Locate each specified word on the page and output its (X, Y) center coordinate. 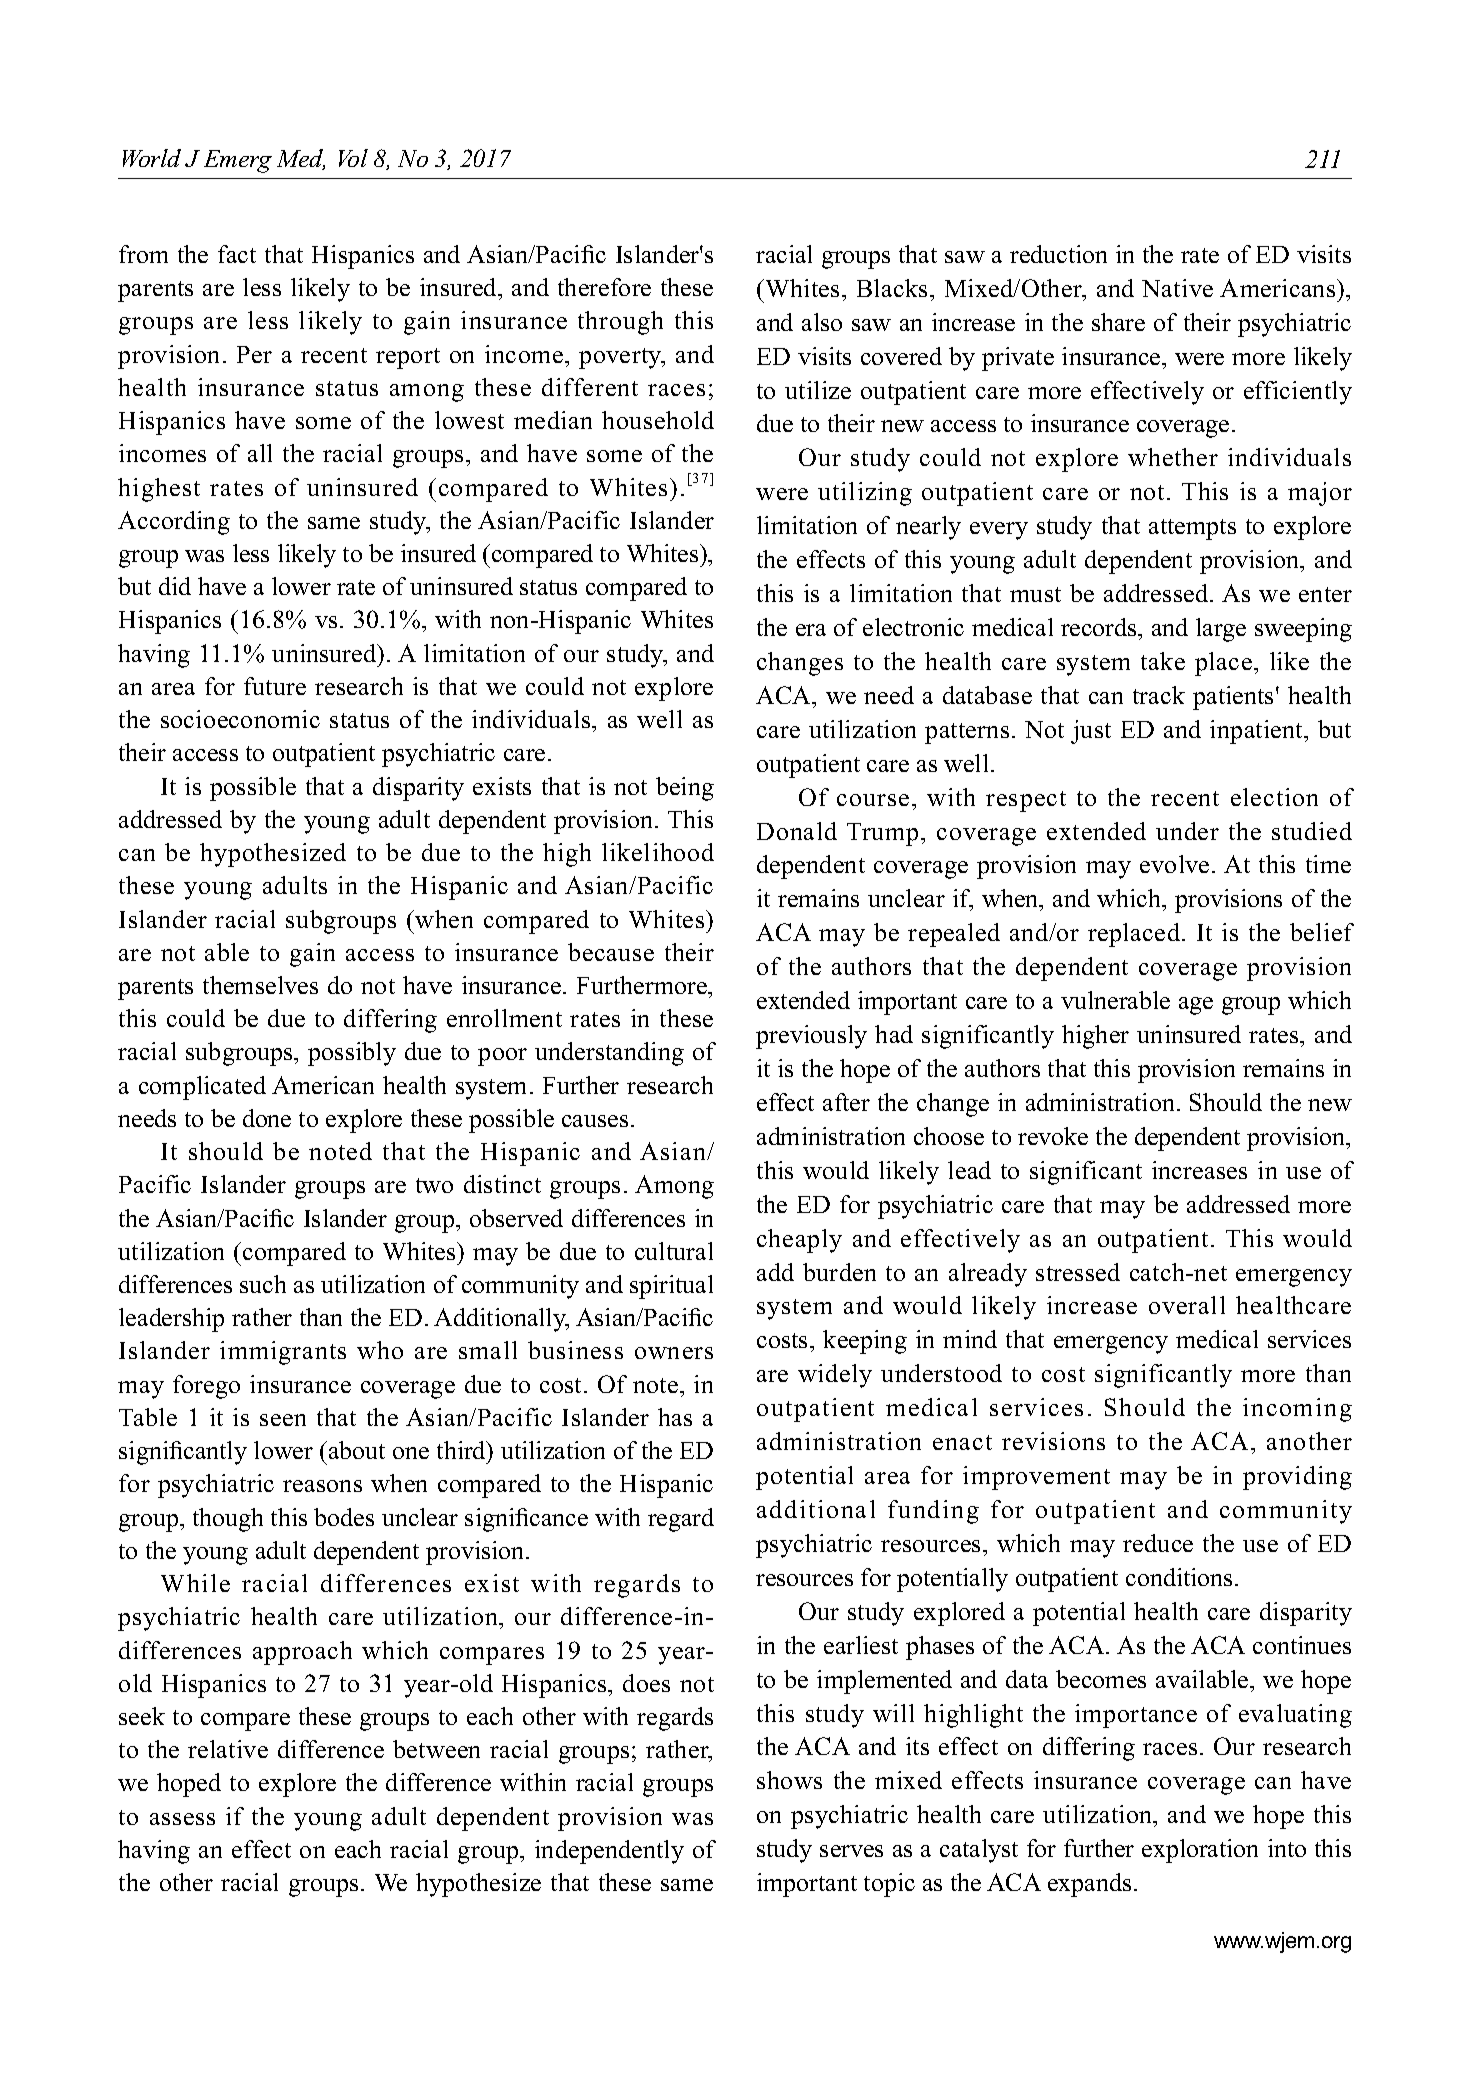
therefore (604, 287)
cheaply (799, 1241)
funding (933, 1512)
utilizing (865, 494)
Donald (797, 831)
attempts (1192, 529)
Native (1177, 288)
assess (182, 1819)
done (267, 1118)
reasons (322, 1486)
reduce (1158, 1543)
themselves (260, 985)
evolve (1174, 864)
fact (237, 254)
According (174, 523)
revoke (1053, 1136)
